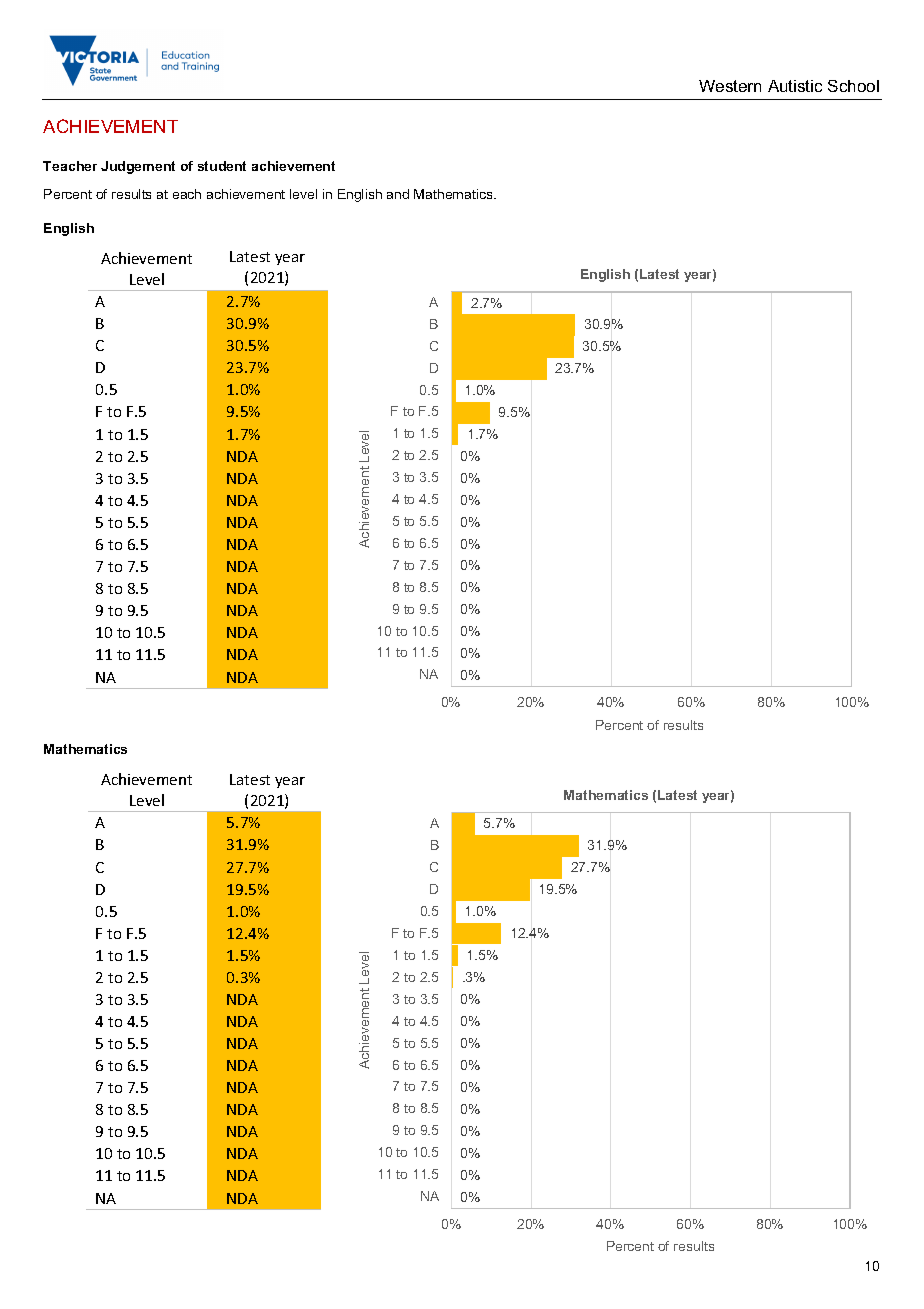  What do you see at coordinates (138, 167) in the screenshot?
I see `Judgement` at bounding box center [138, 167].
